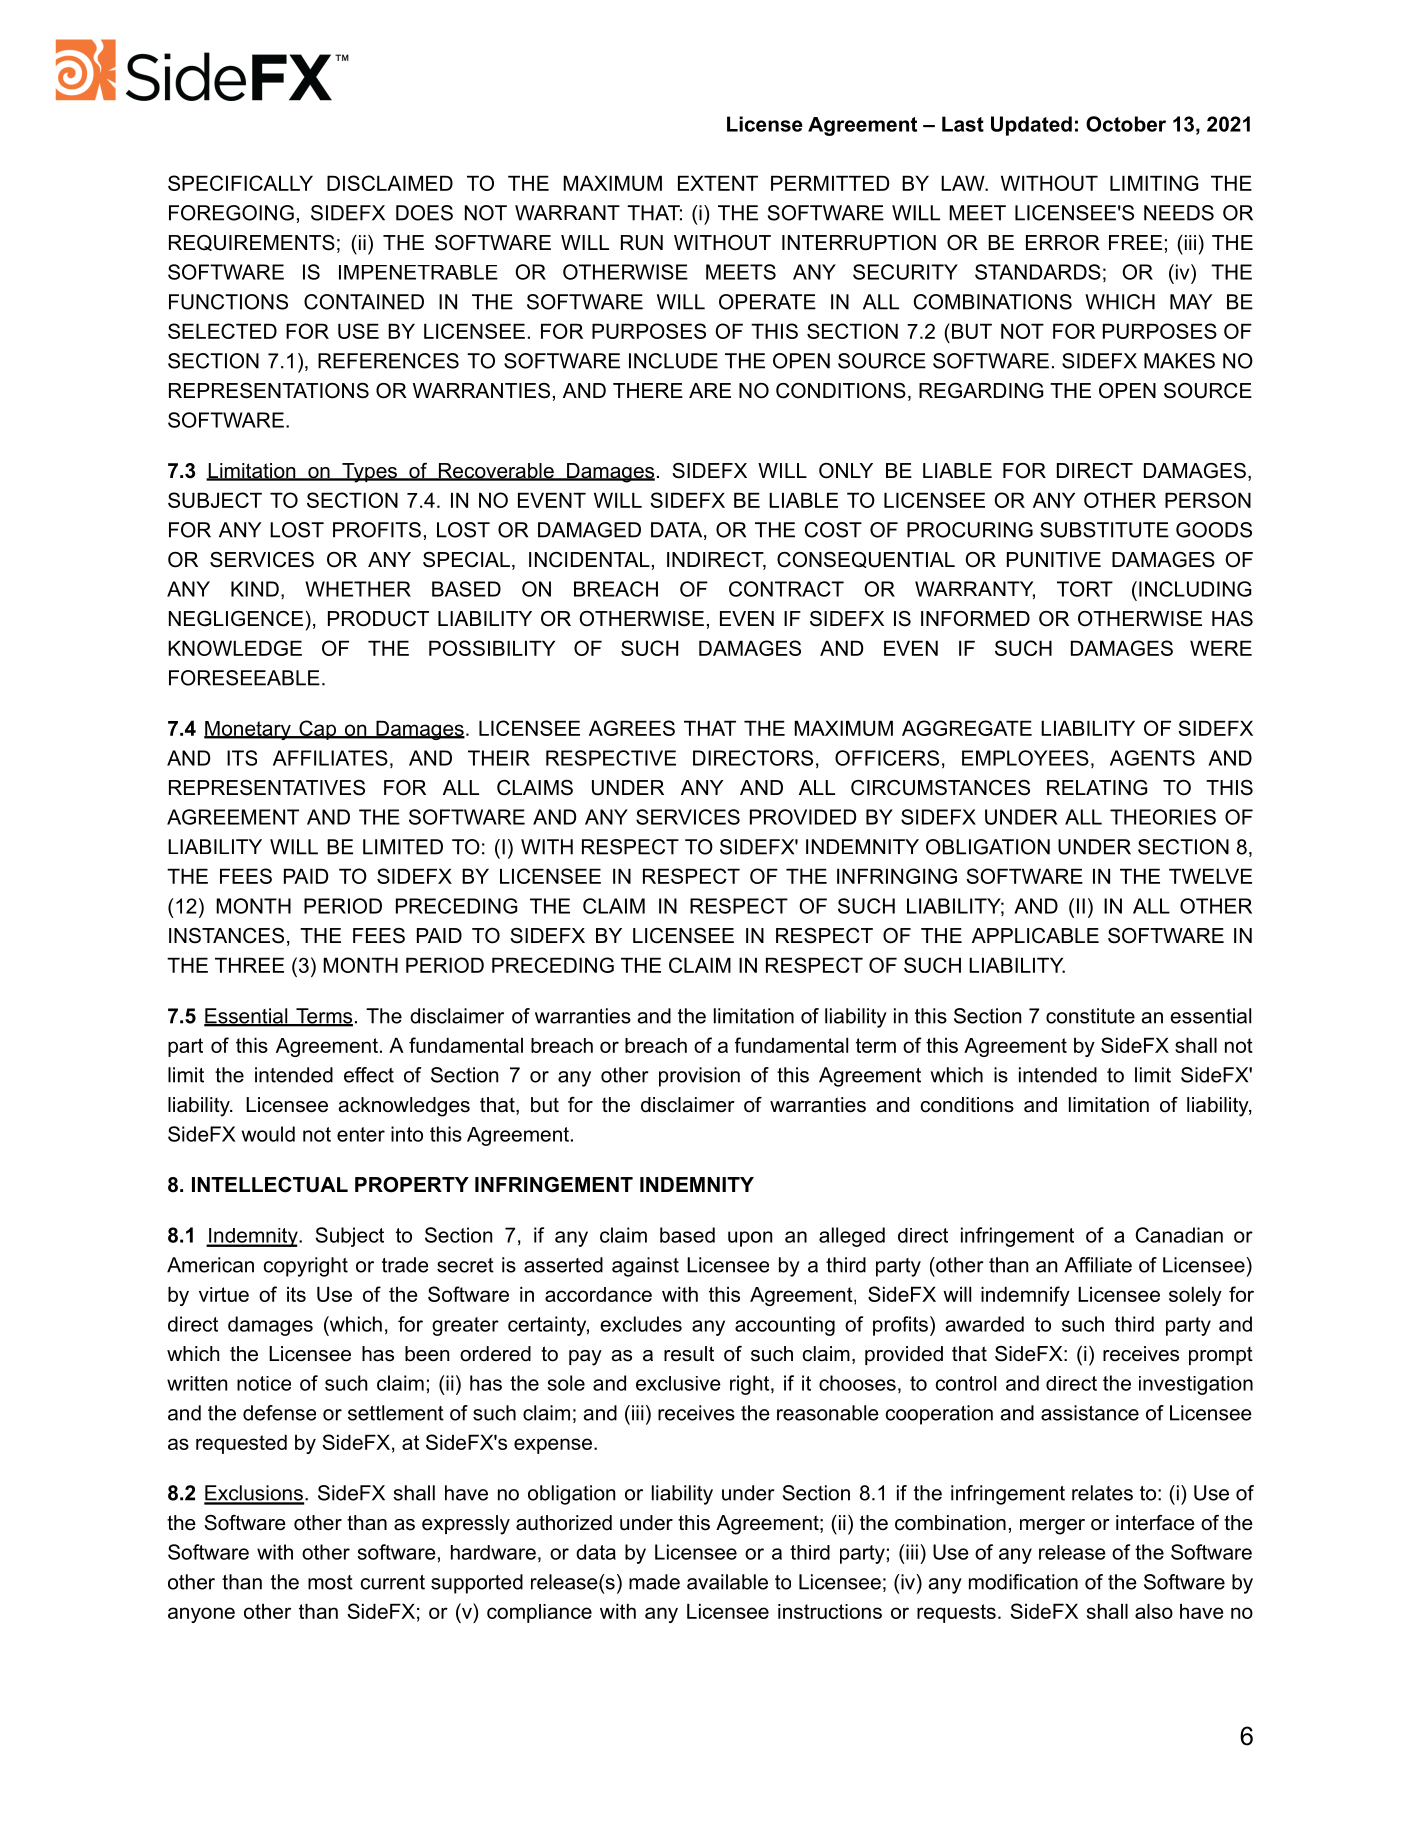  What do you see at coordinates (648, 390) in the screenshot?
I see `THERE` at bounding box center [648, 390].
